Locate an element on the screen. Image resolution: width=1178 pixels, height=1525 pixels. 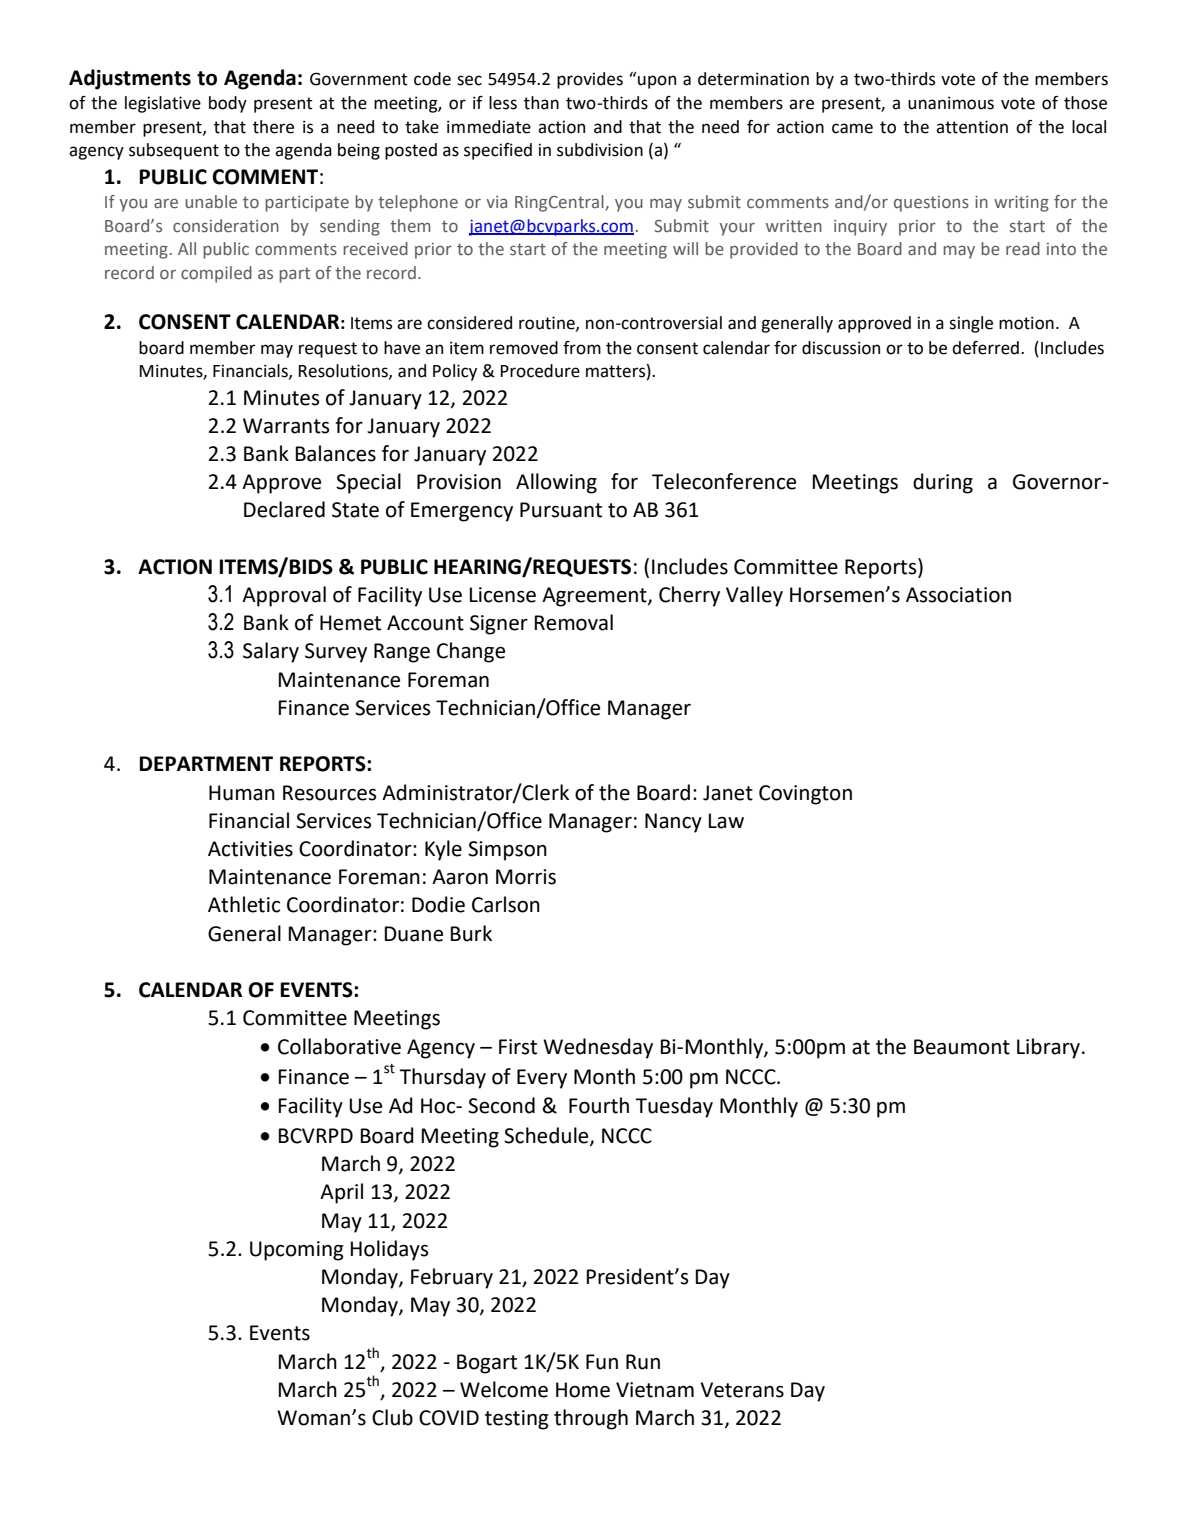
body is located at coordinates (228, 104).
